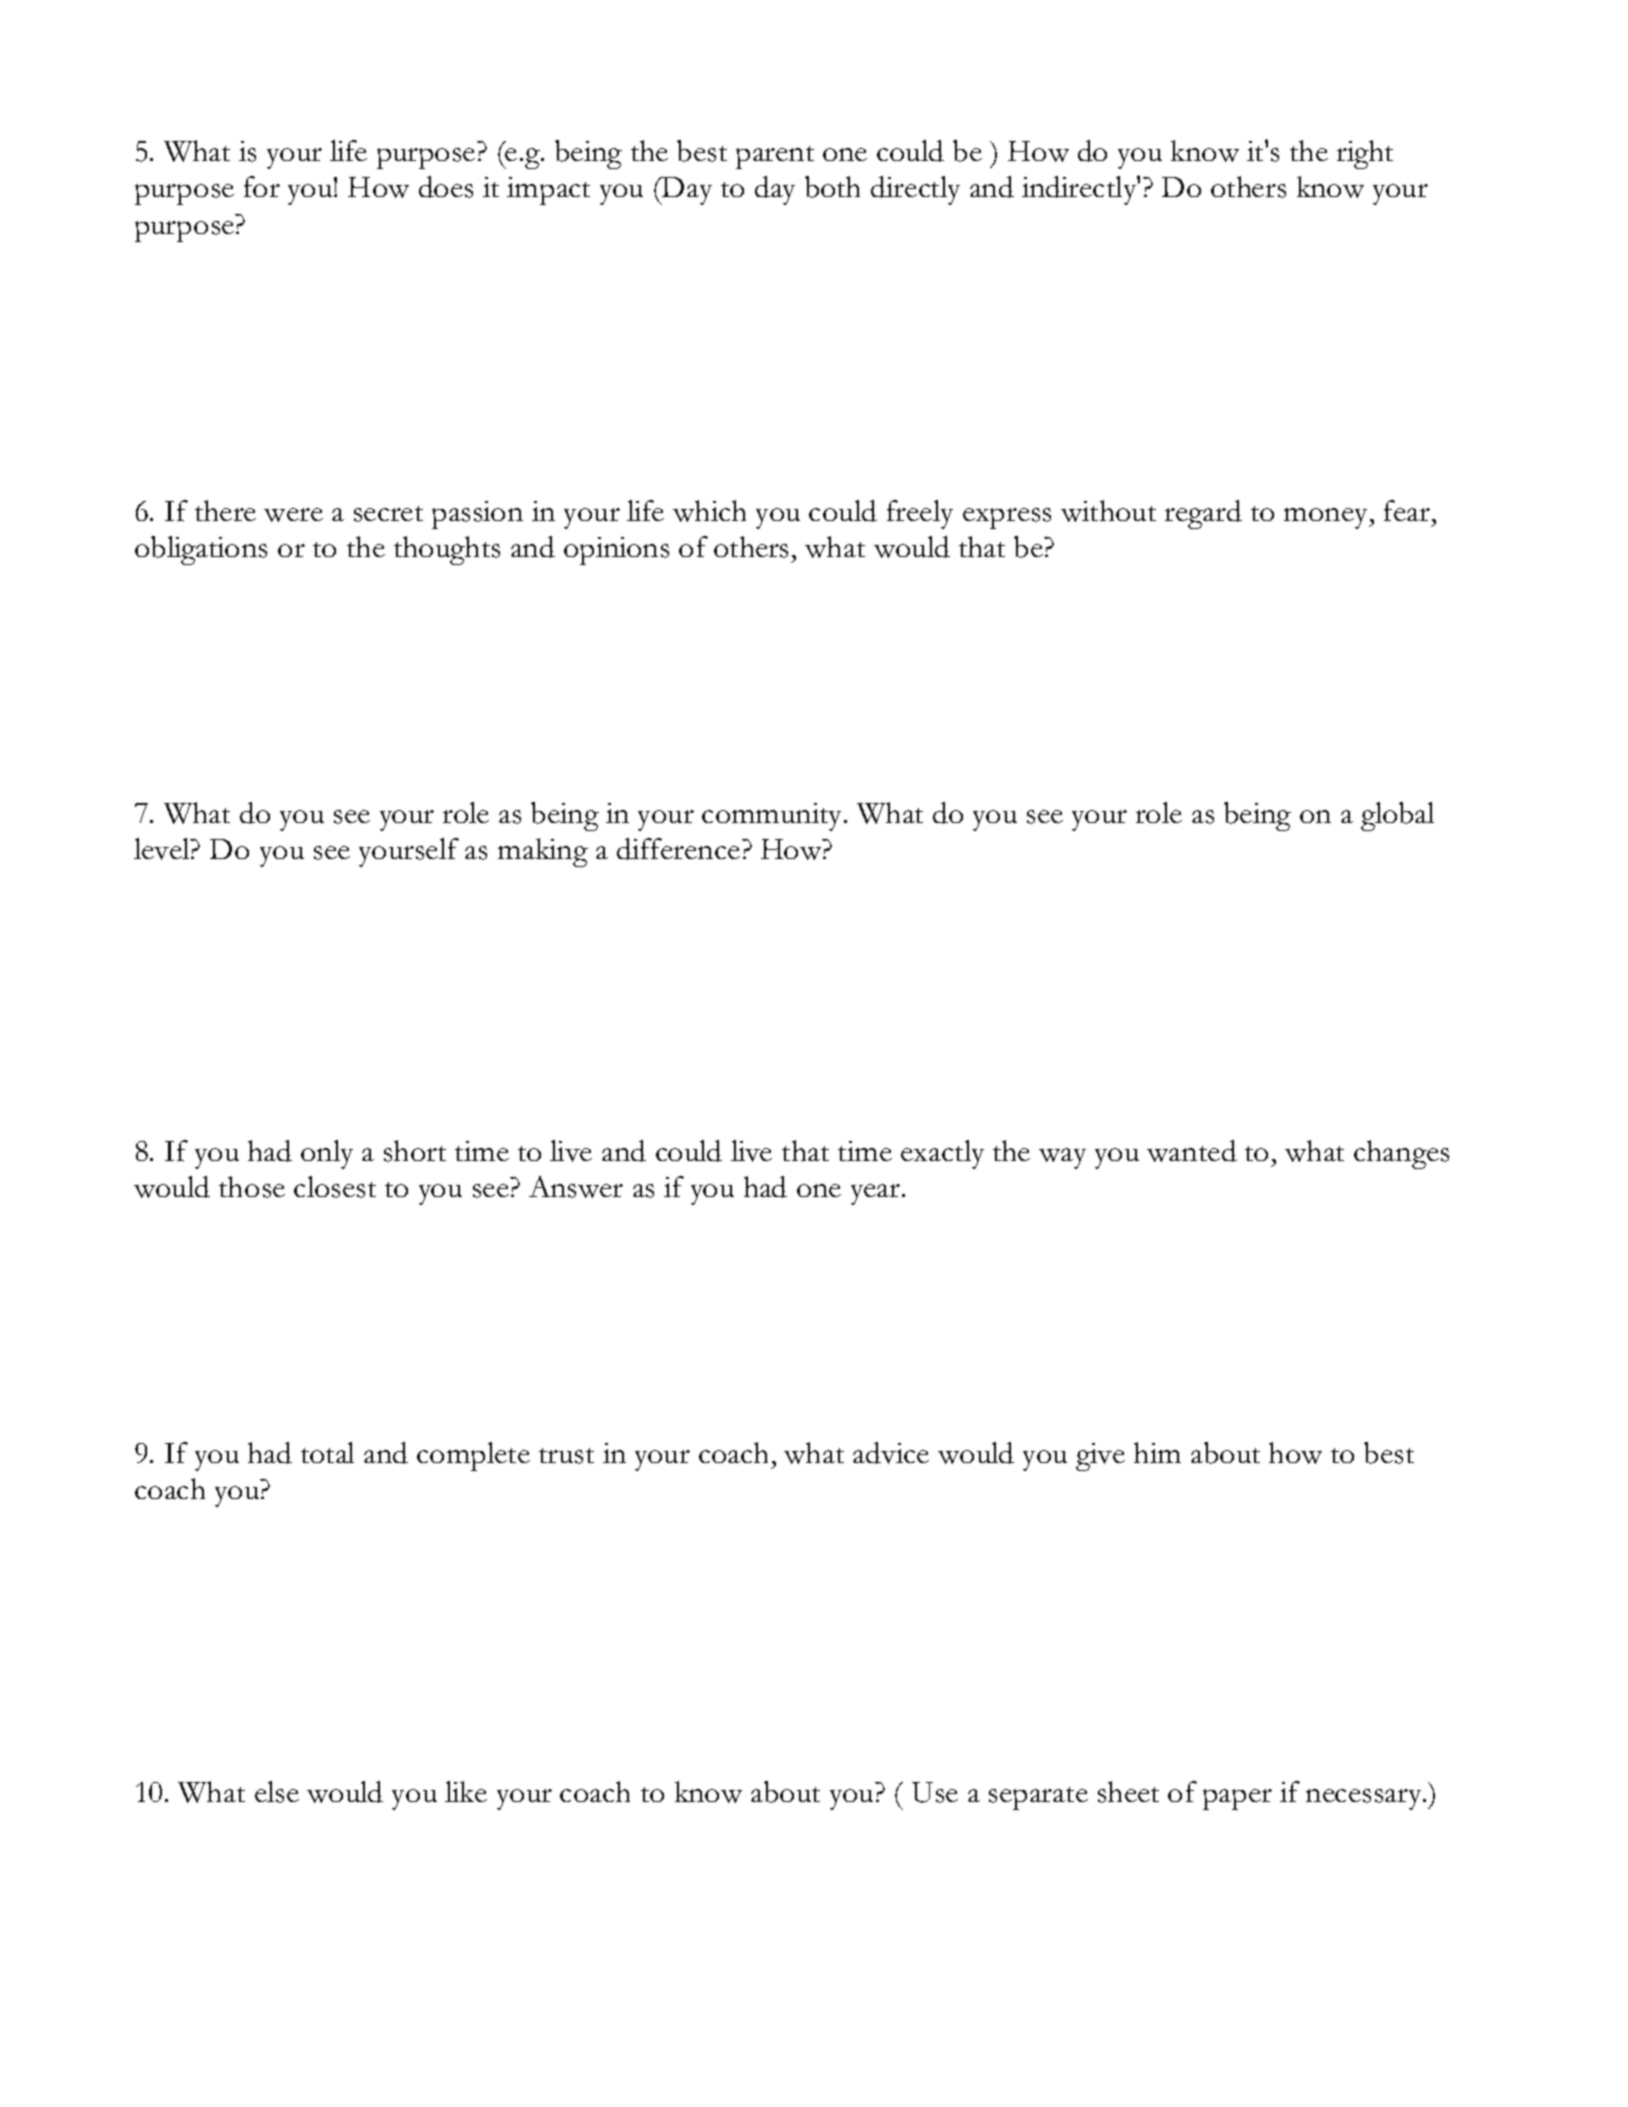  I want to click on for, so click(262, 186).
